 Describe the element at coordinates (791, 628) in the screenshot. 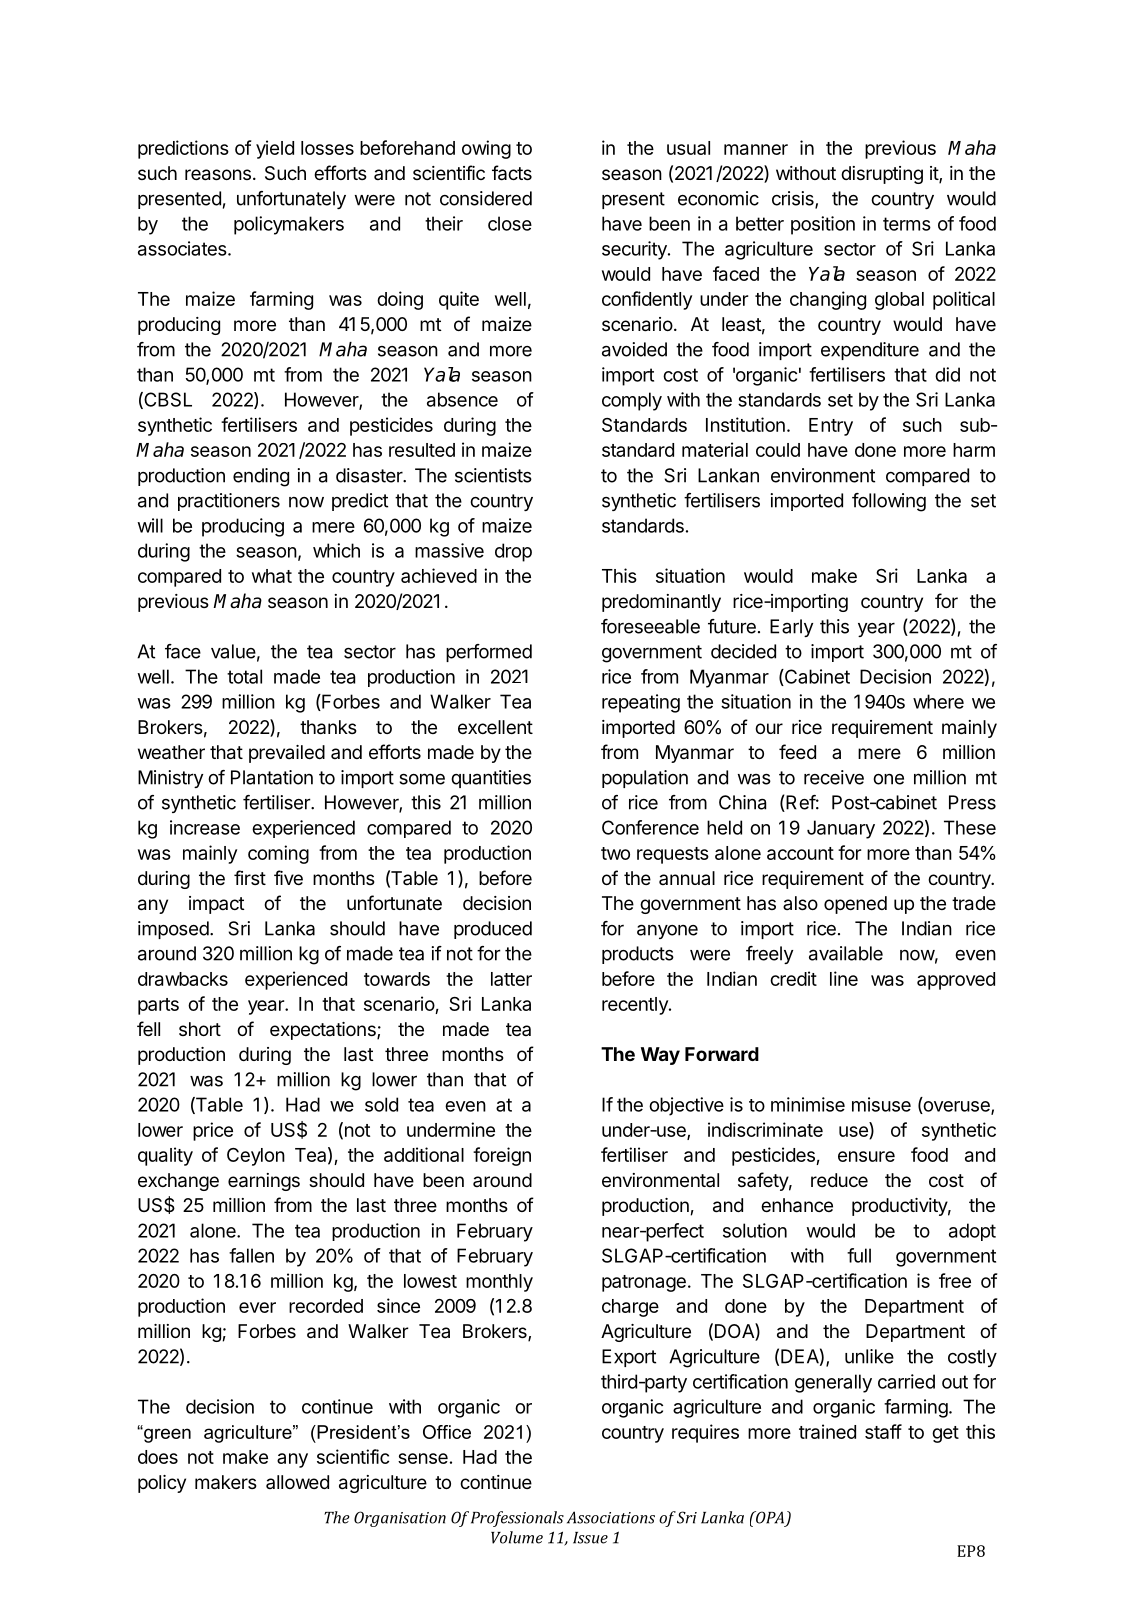

I see `Early` at that location.
